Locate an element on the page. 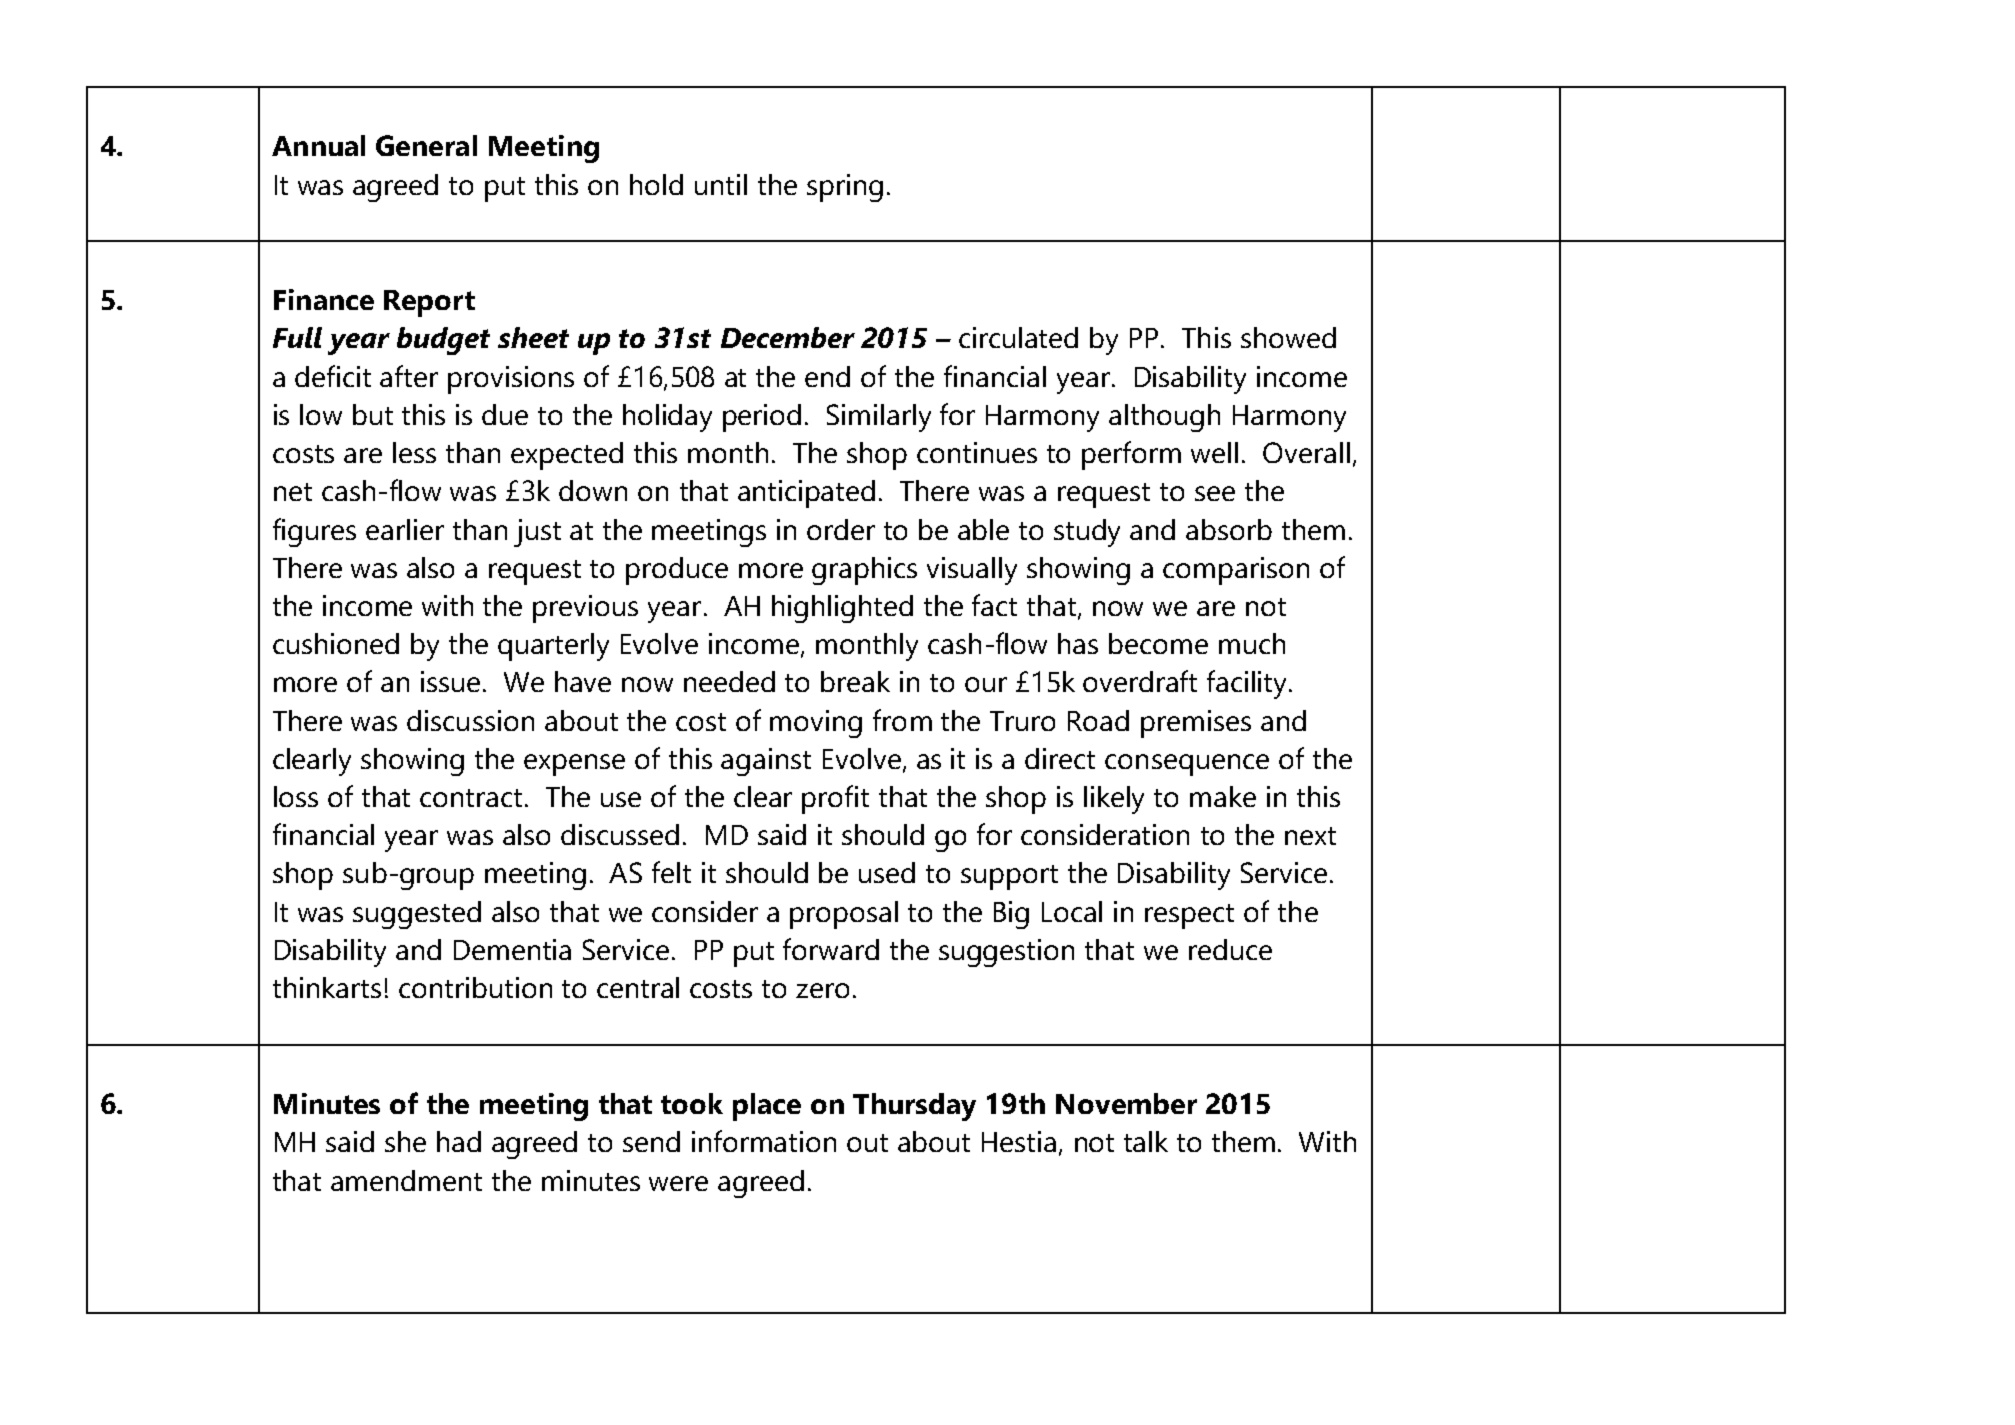 The height and width of the image is (1425, 2015). showed is located at coordinates (1288, 337).
